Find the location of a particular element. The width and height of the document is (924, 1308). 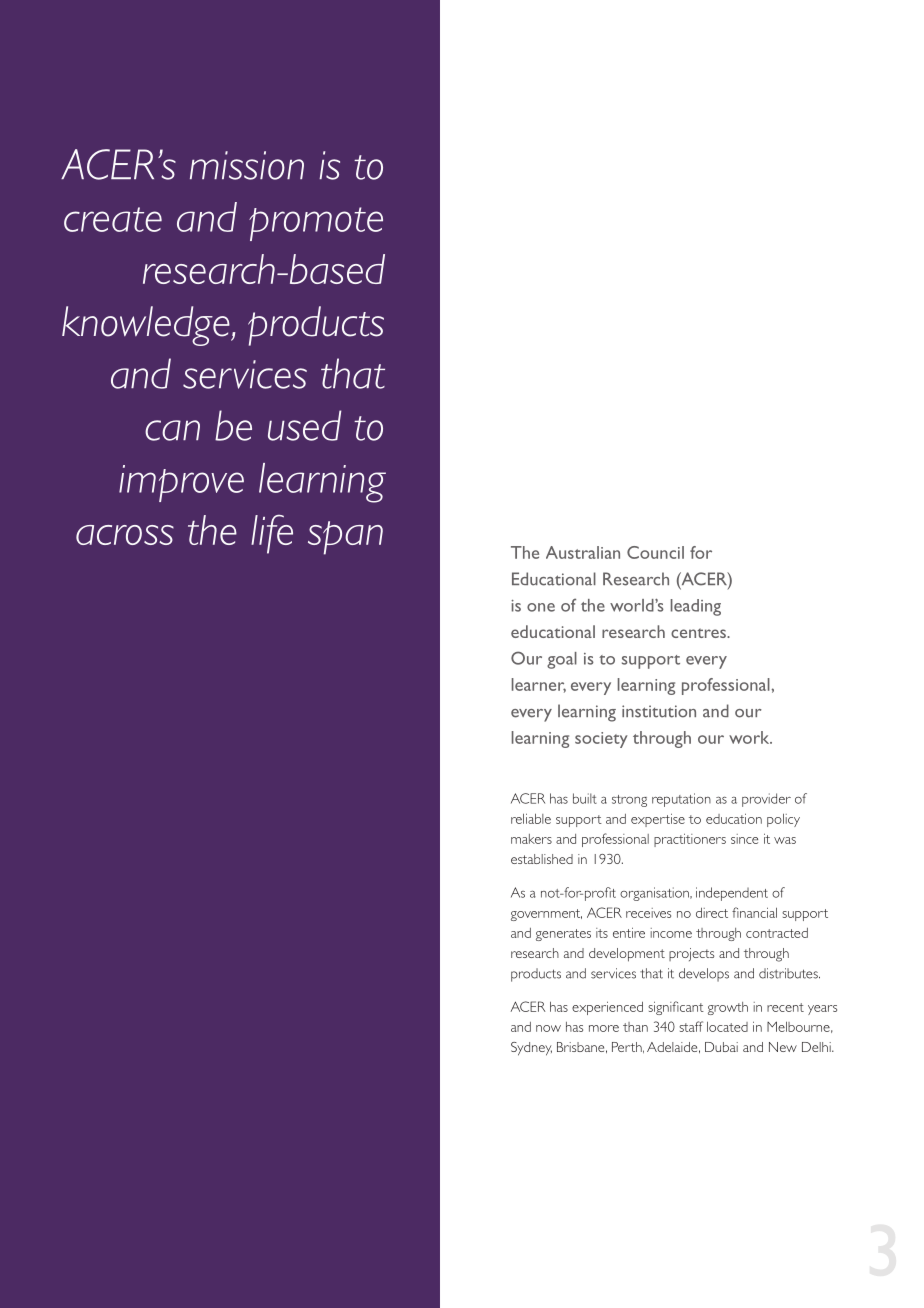

across is located at coordinates (125, 535).
